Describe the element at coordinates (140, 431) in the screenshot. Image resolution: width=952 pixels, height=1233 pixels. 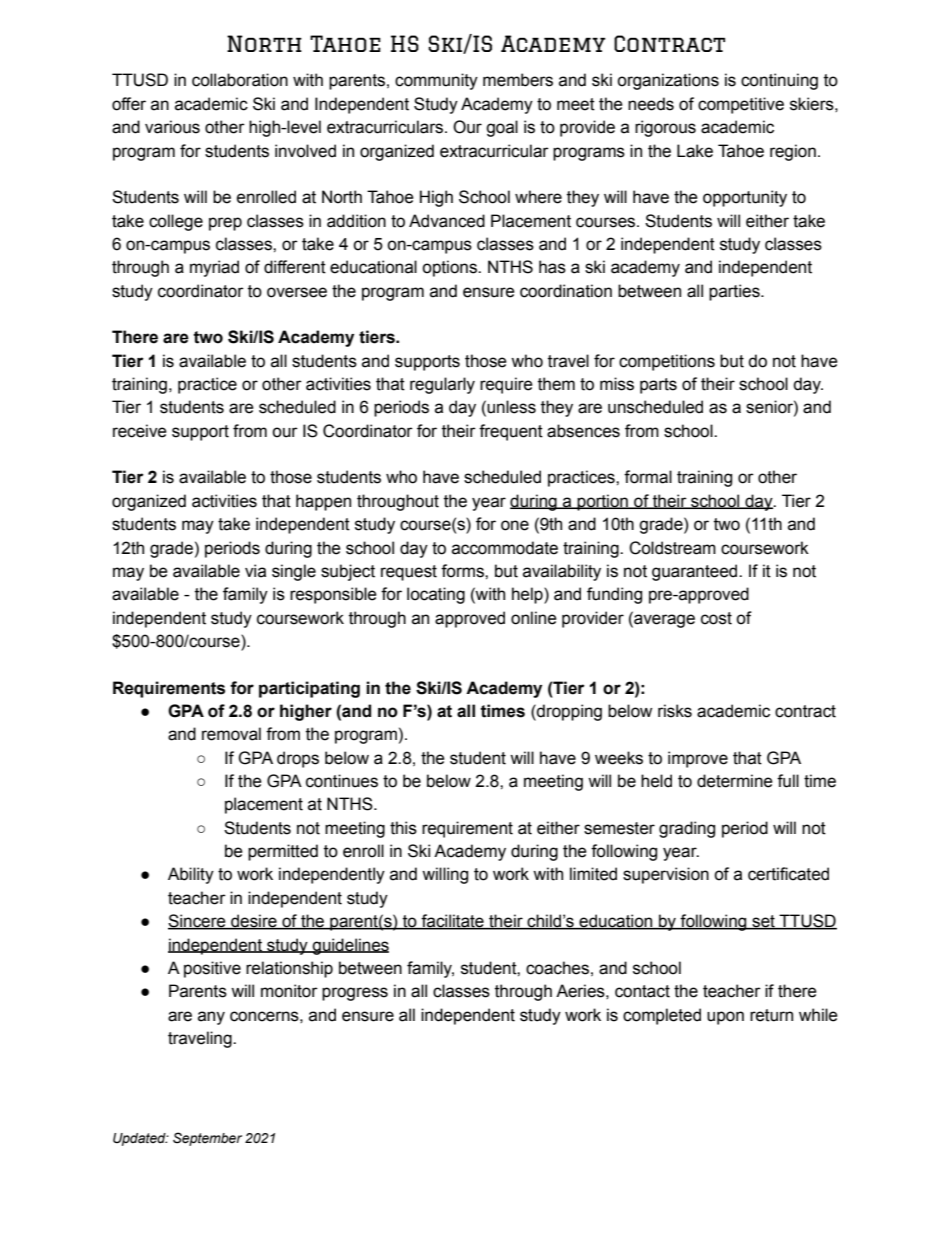
I see `receive` at that location.
